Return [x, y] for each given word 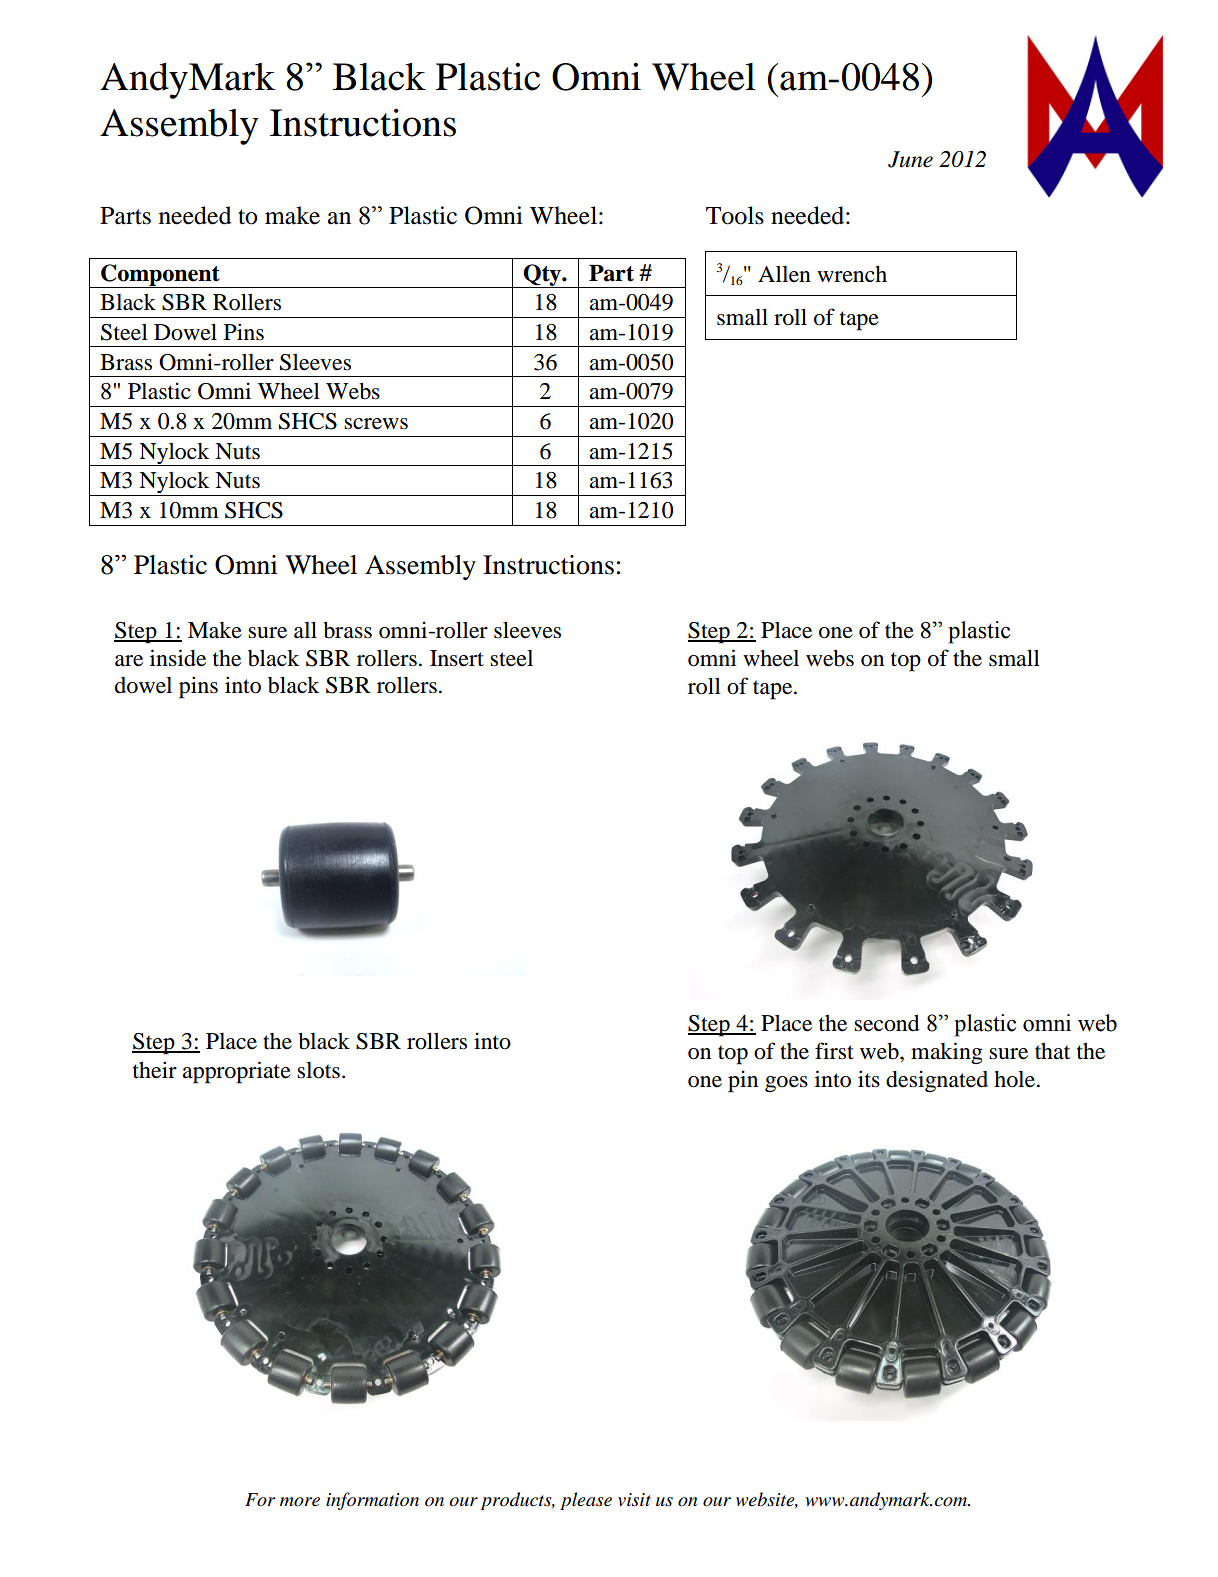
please [586, 1501]
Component [160, 276]
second [886, 1023]
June [910, 159]
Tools [735, 215]
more [300, 1502]
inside [178, 658]
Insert [457, 658]
